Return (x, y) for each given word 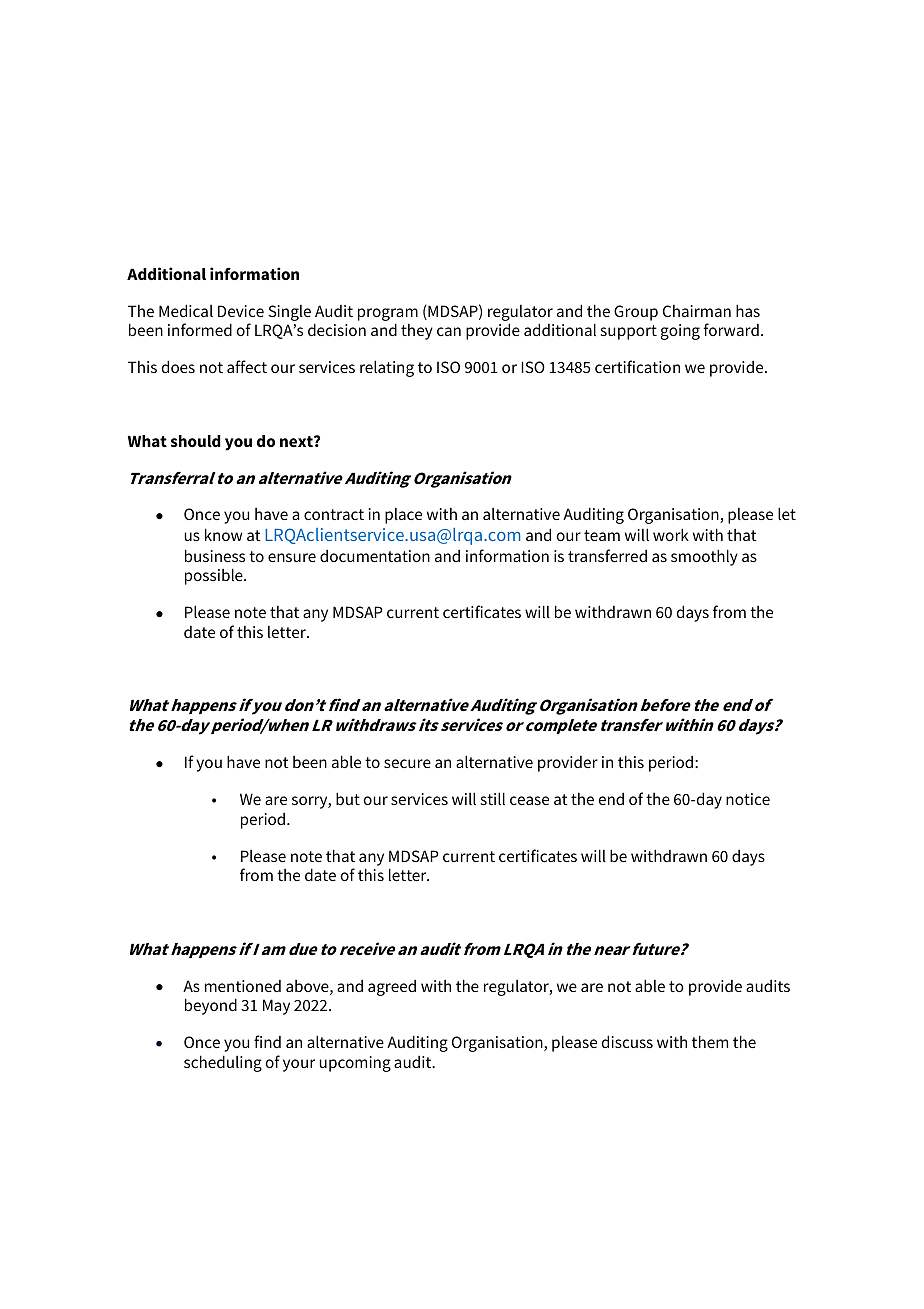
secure (407, 763)
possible (215, 576)
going (680, 332)
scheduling (223, 1063)
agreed (392, 988)
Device (241, 311)
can (449, 331)
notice (748, 799)
